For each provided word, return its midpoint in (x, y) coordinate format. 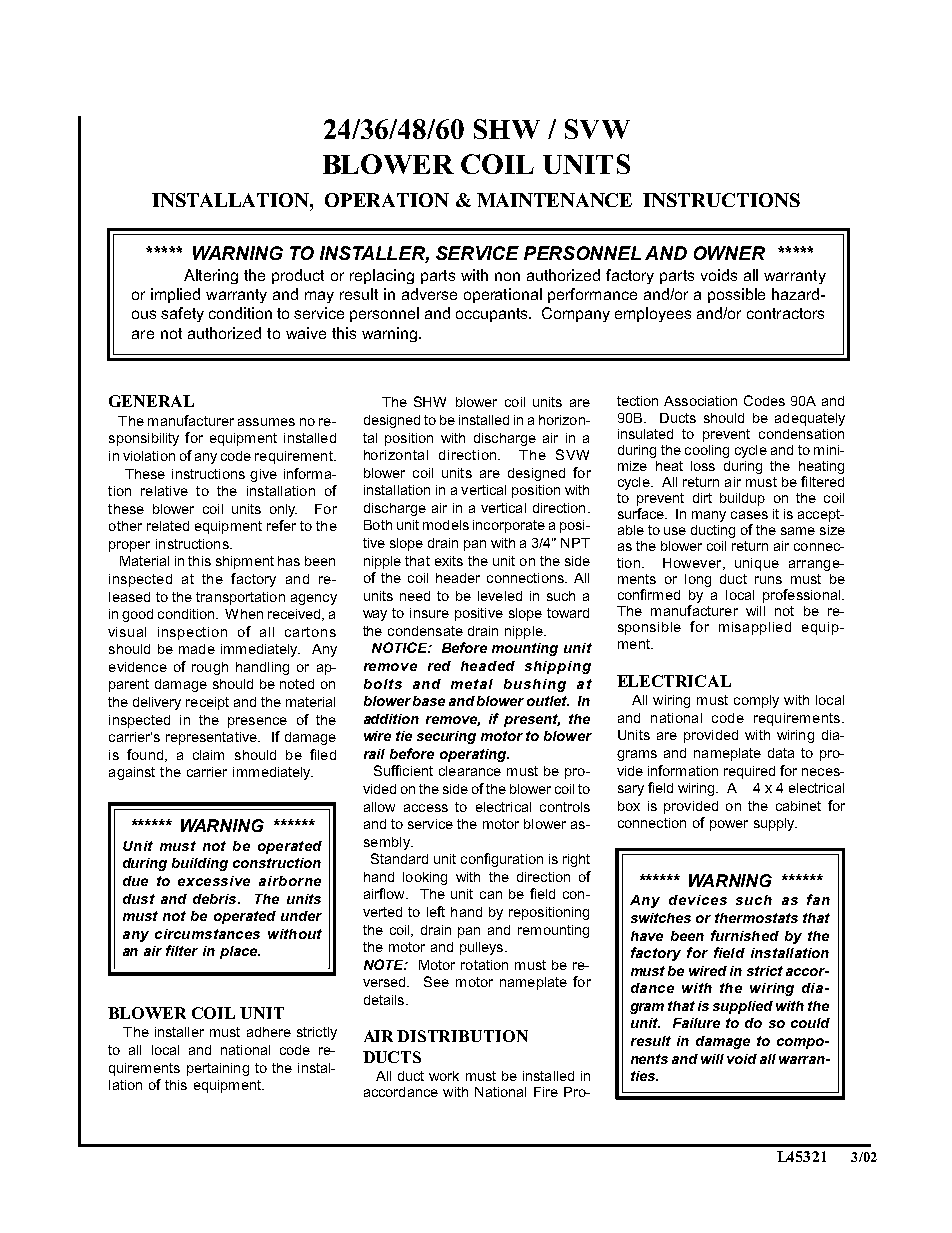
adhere (269, 1032)
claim (208, 755)
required (749, 772)
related (168, 526)
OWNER (729, 253)
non (507, 276)
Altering (211, 276)
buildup (742, 499)
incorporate (509, 526)
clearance (470, 771)
